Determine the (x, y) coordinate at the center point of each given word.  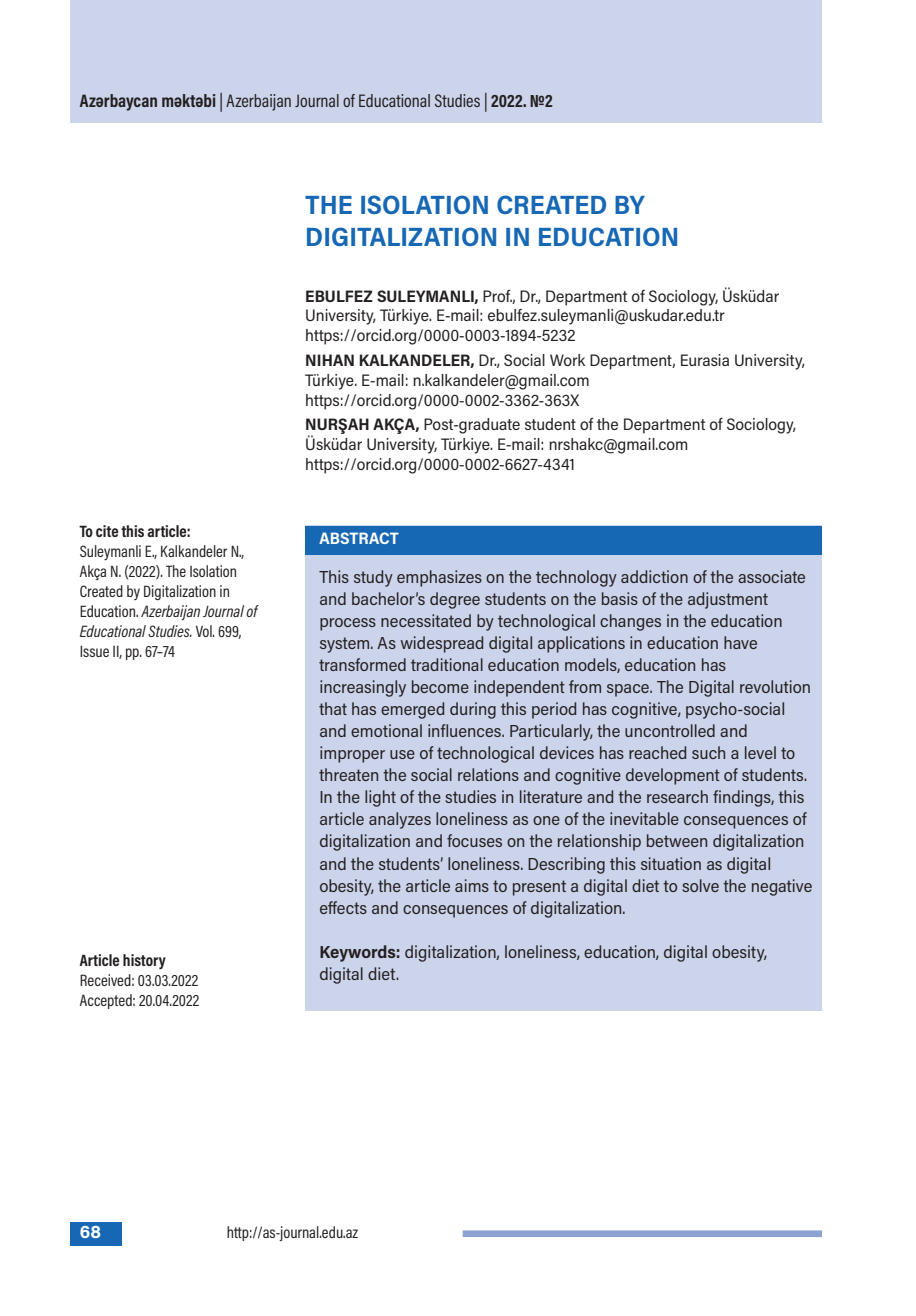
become (440, 686)
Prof (498, 297)
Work (567, 360)
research (677, 796)
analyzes (400, 820)
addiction (654, 576)
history (144, 961)
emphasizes (439, 578)
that (333, 708)
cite (107, 531)
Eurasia (705, 360)
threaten (348, 774)
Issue (94, 651)
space (629, 690)
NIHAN (330, 360)
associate (771, 576)
